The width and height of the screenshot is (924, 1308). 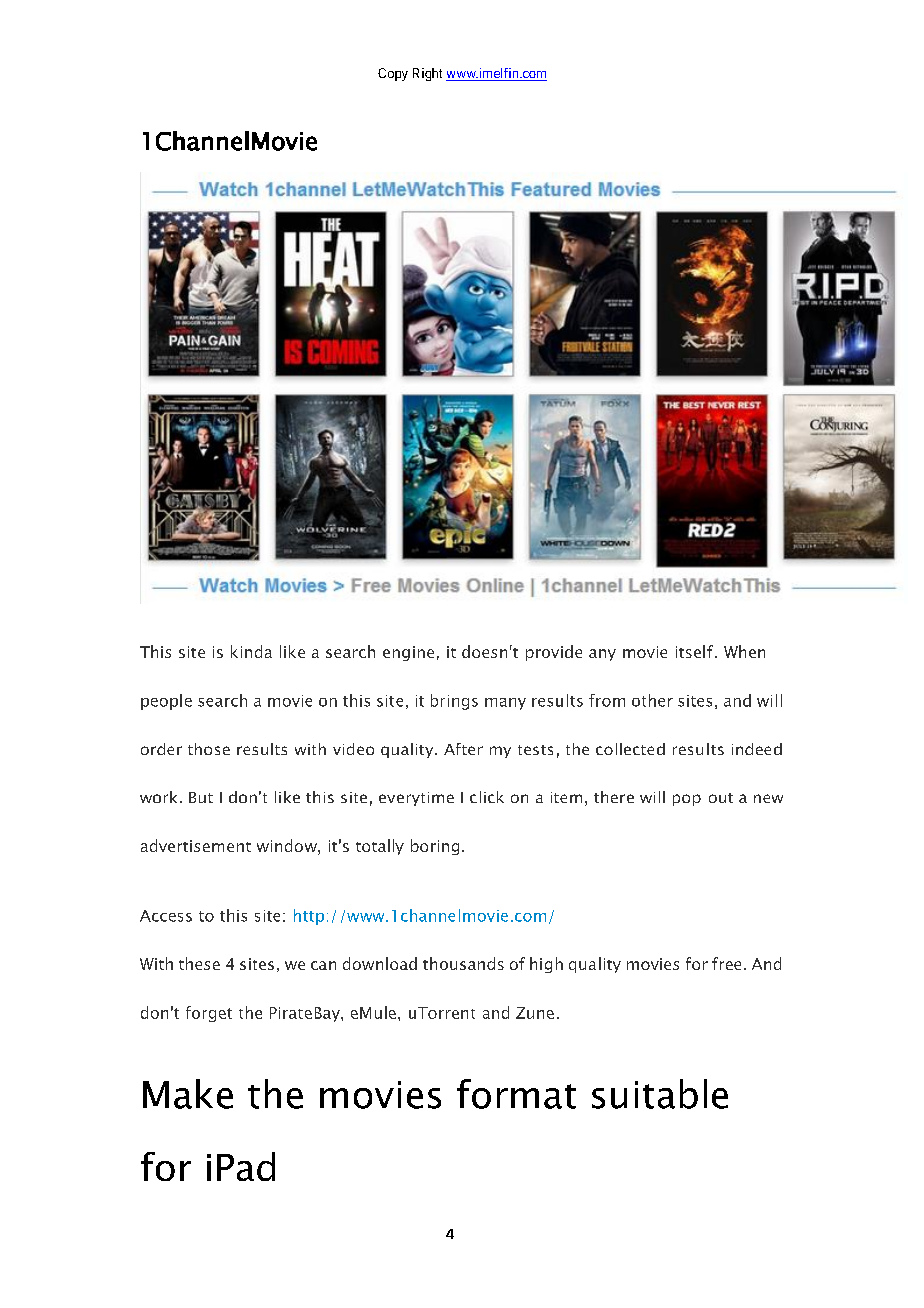 I want to click on Copy, so click(x=393, y=74).
